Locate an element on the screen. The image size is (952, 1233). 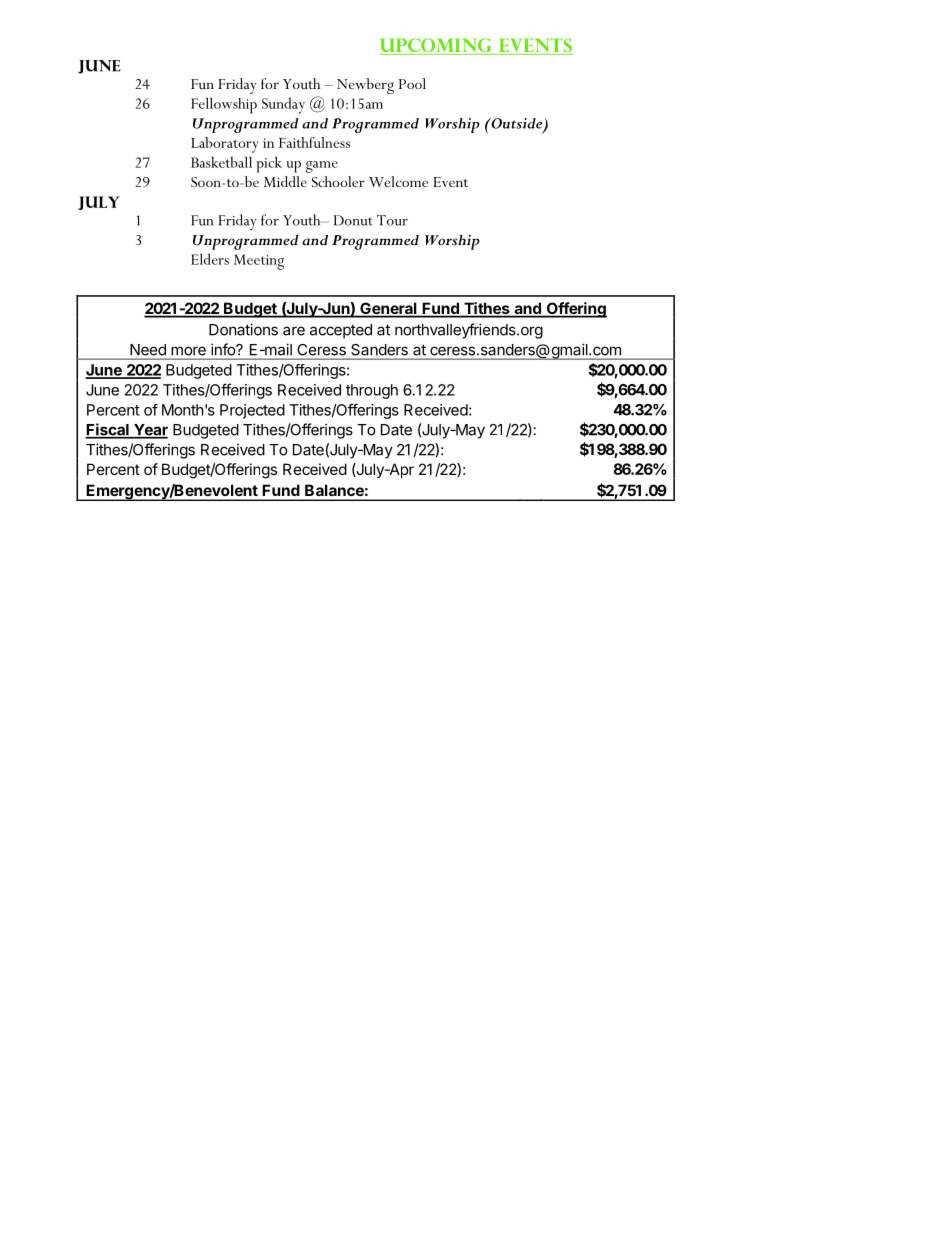
Projected is located at coordinates (252, 411).
